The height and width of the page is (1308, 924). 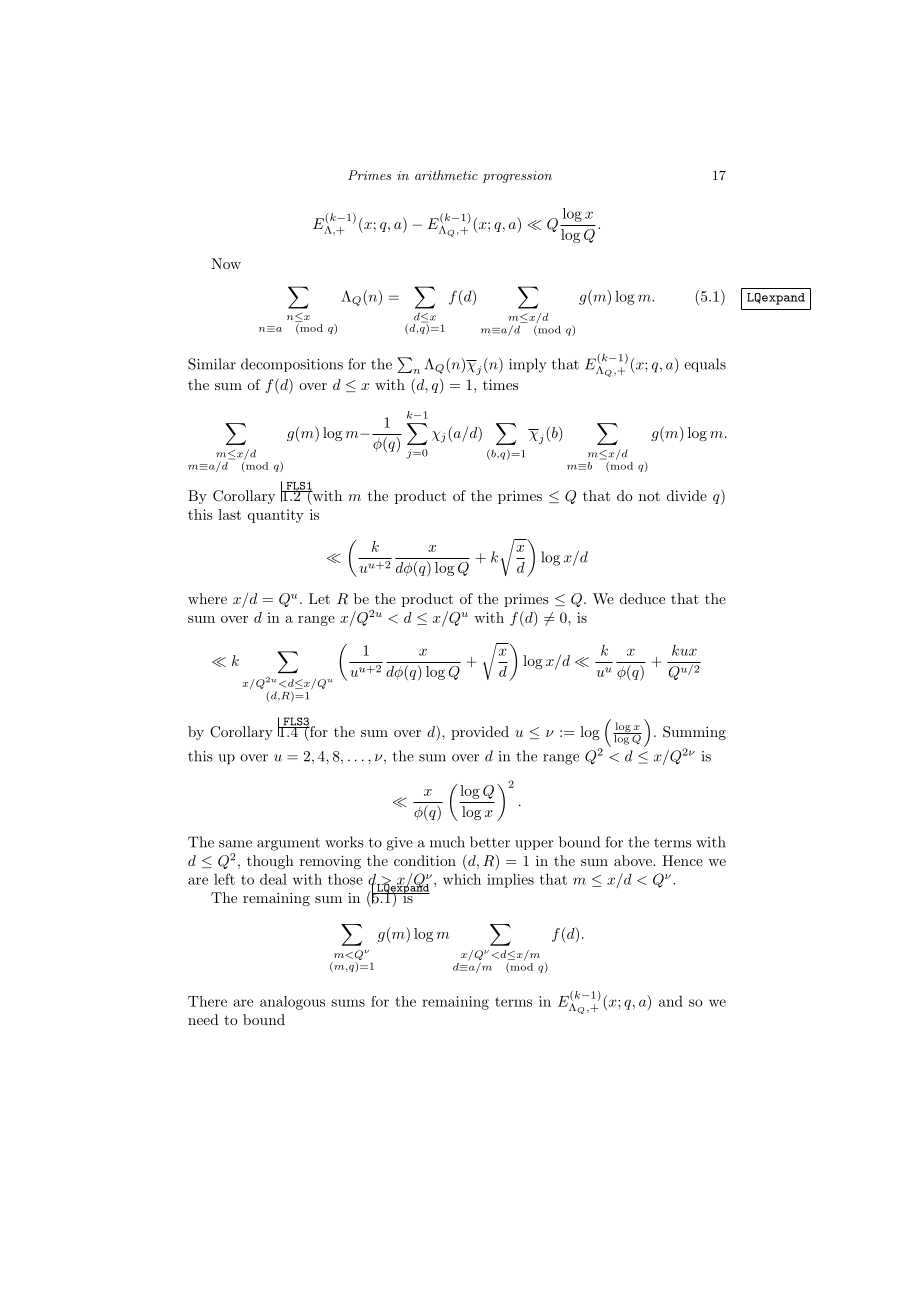 What do you see at coordinates (348, 1003) in the page?
I see `sums` at bounding box center [348, 1003].
